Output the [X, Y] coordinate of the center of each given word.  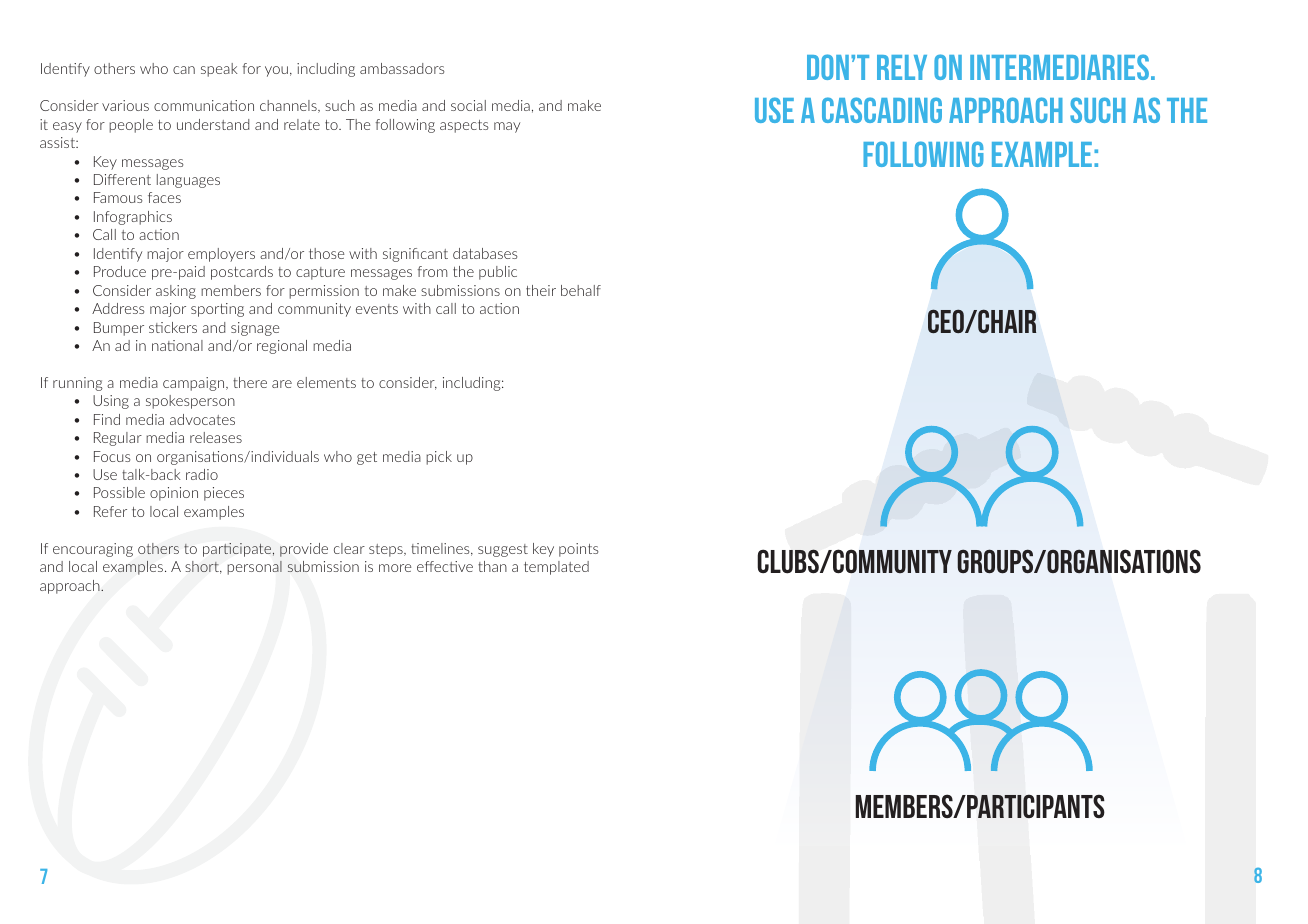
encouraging [93, 550]
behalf [581, 290]
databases [485, 253]
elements [326, 382]
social [468, 105]
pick [439, 458]
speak [219, 70]
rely [902, 67]
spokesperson [190, 402]
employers [221, 255]
